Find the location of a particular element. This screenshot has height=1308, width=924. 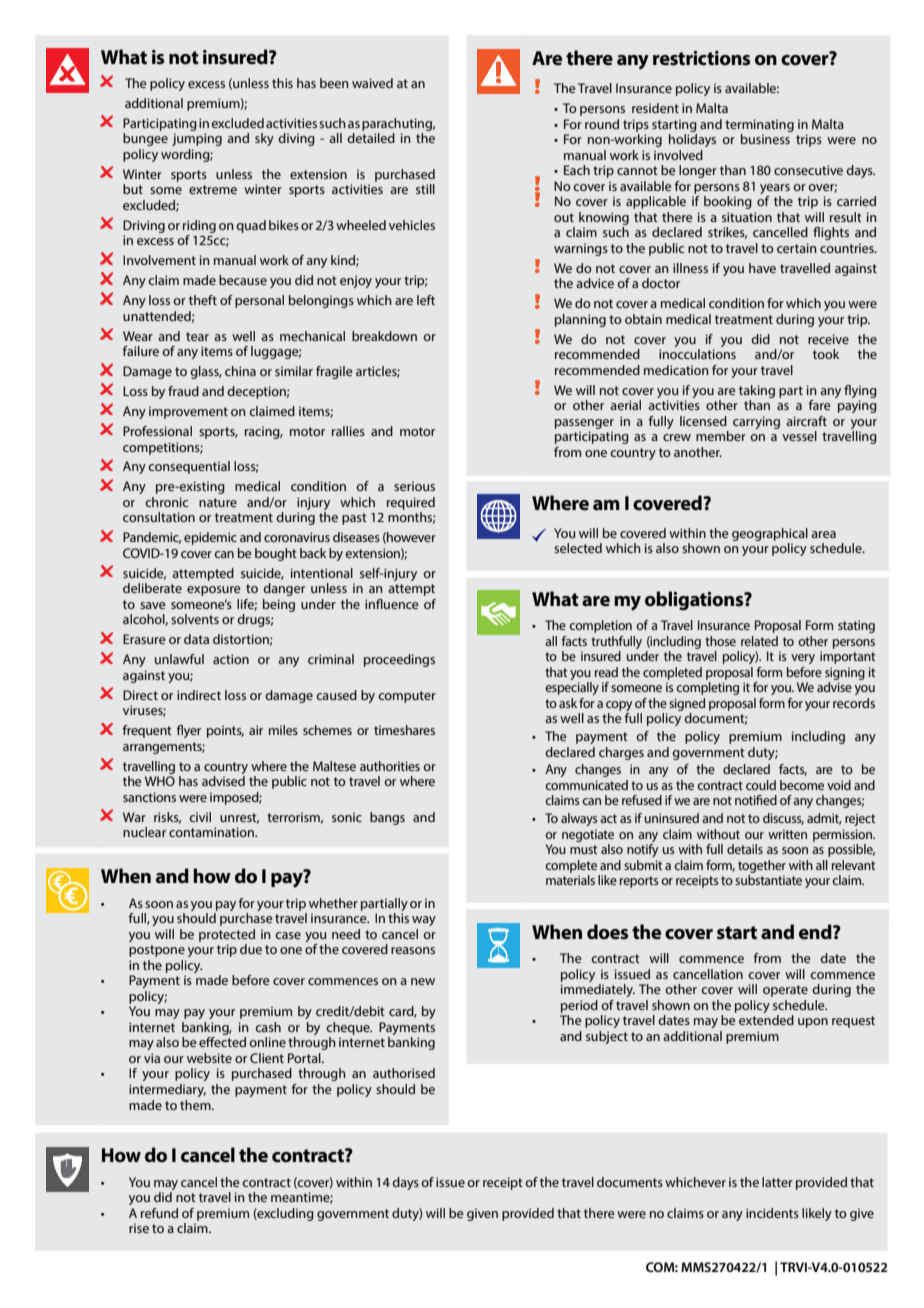

refund is located at coordinates (159, 1213).
